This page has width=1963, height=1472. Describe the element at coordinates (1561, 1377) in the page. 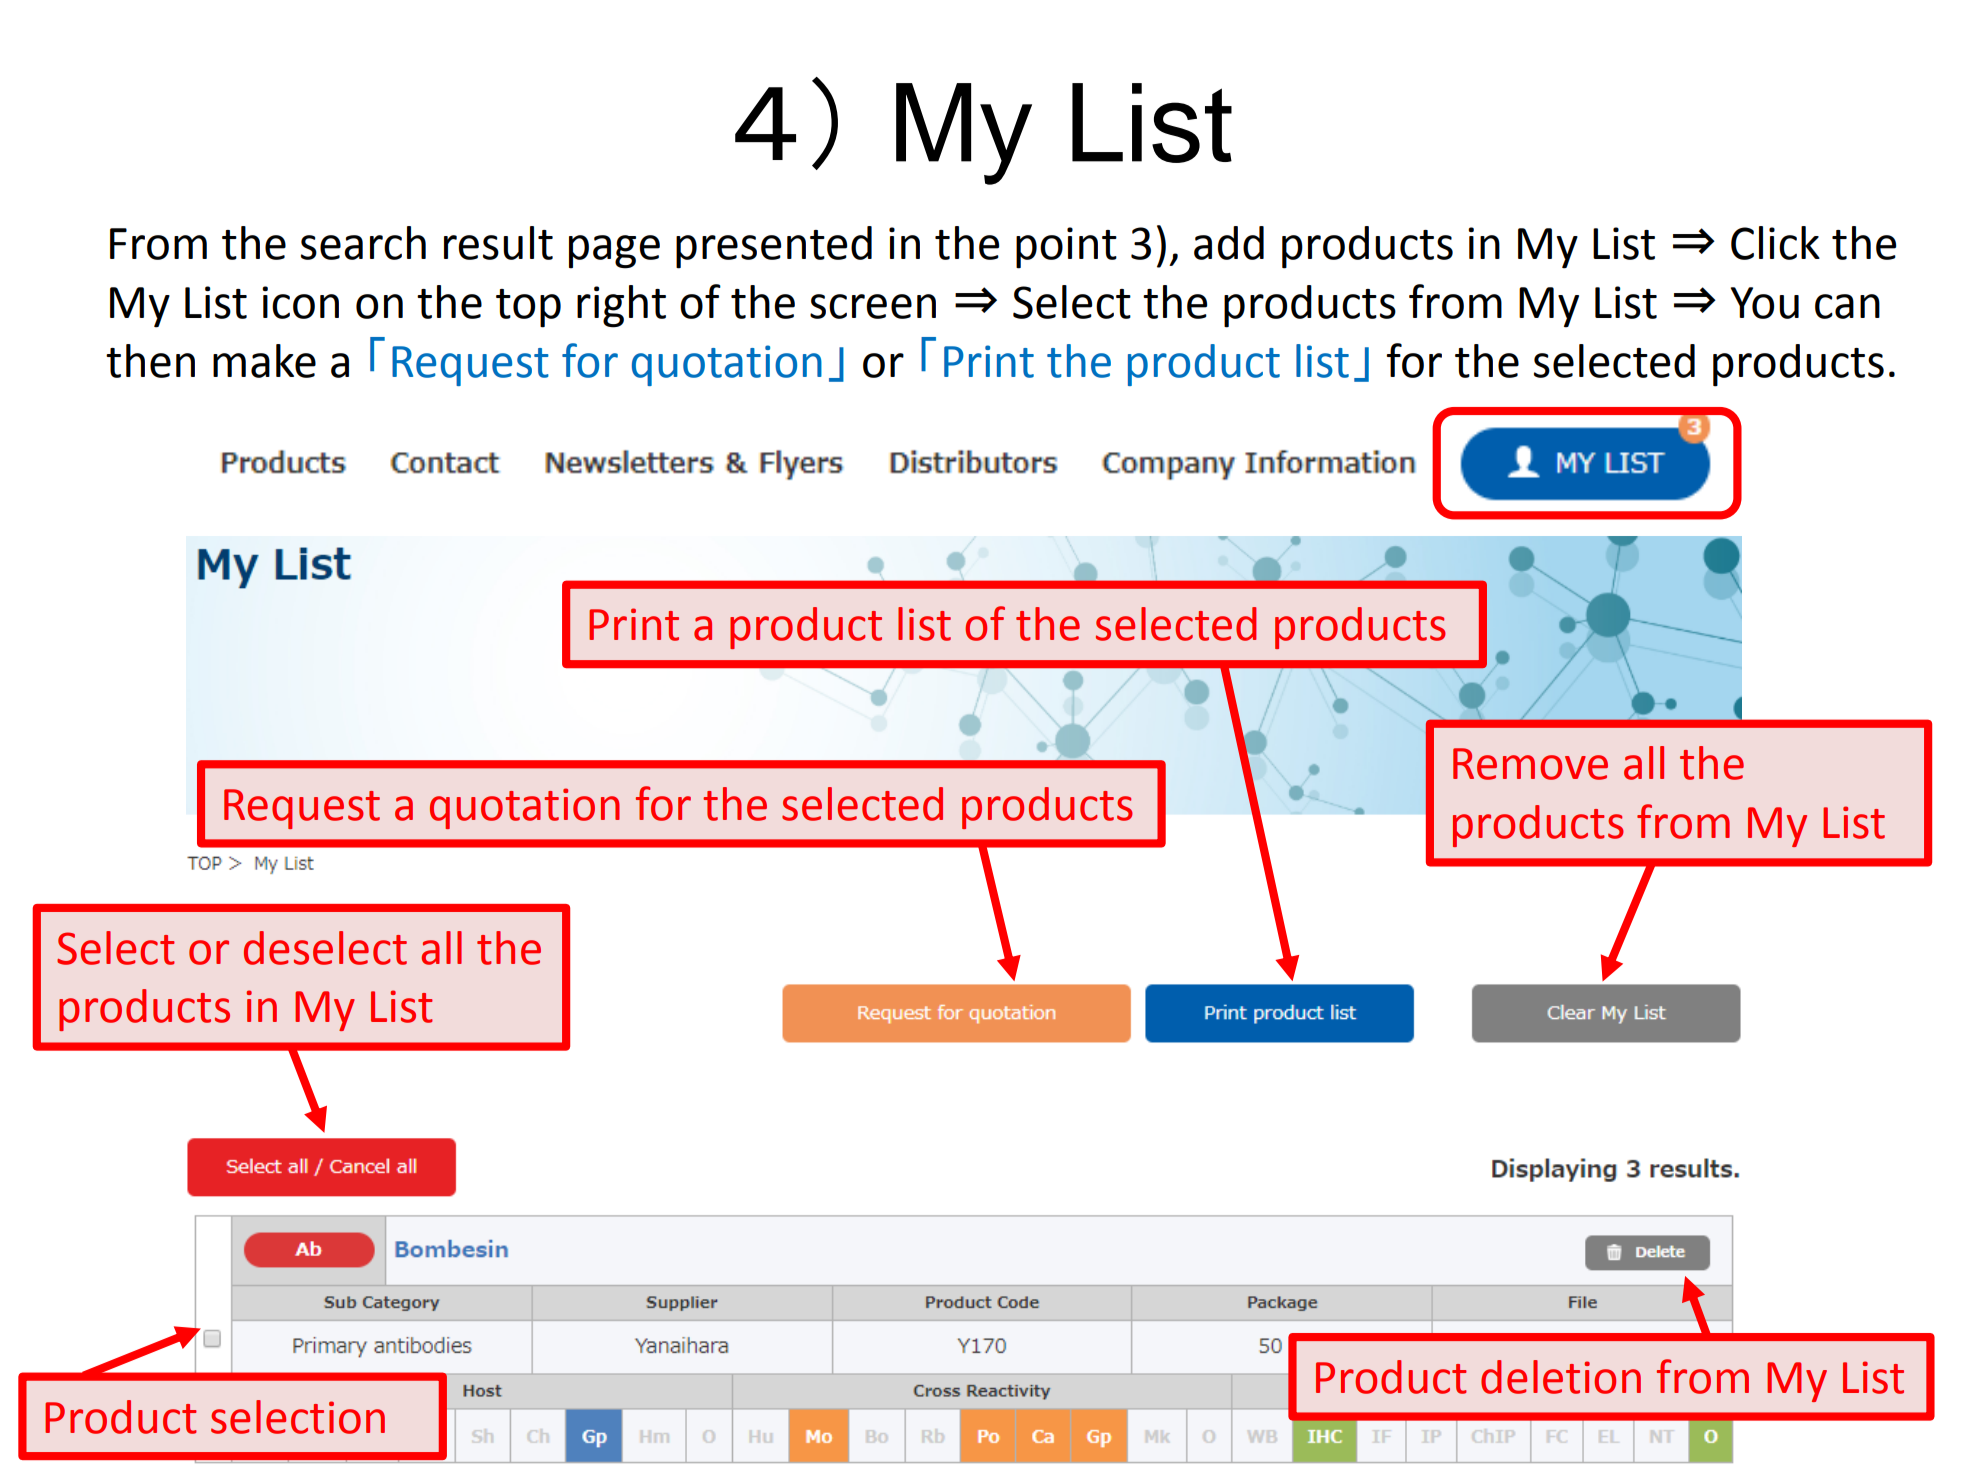

I see `deletion` at that location.
